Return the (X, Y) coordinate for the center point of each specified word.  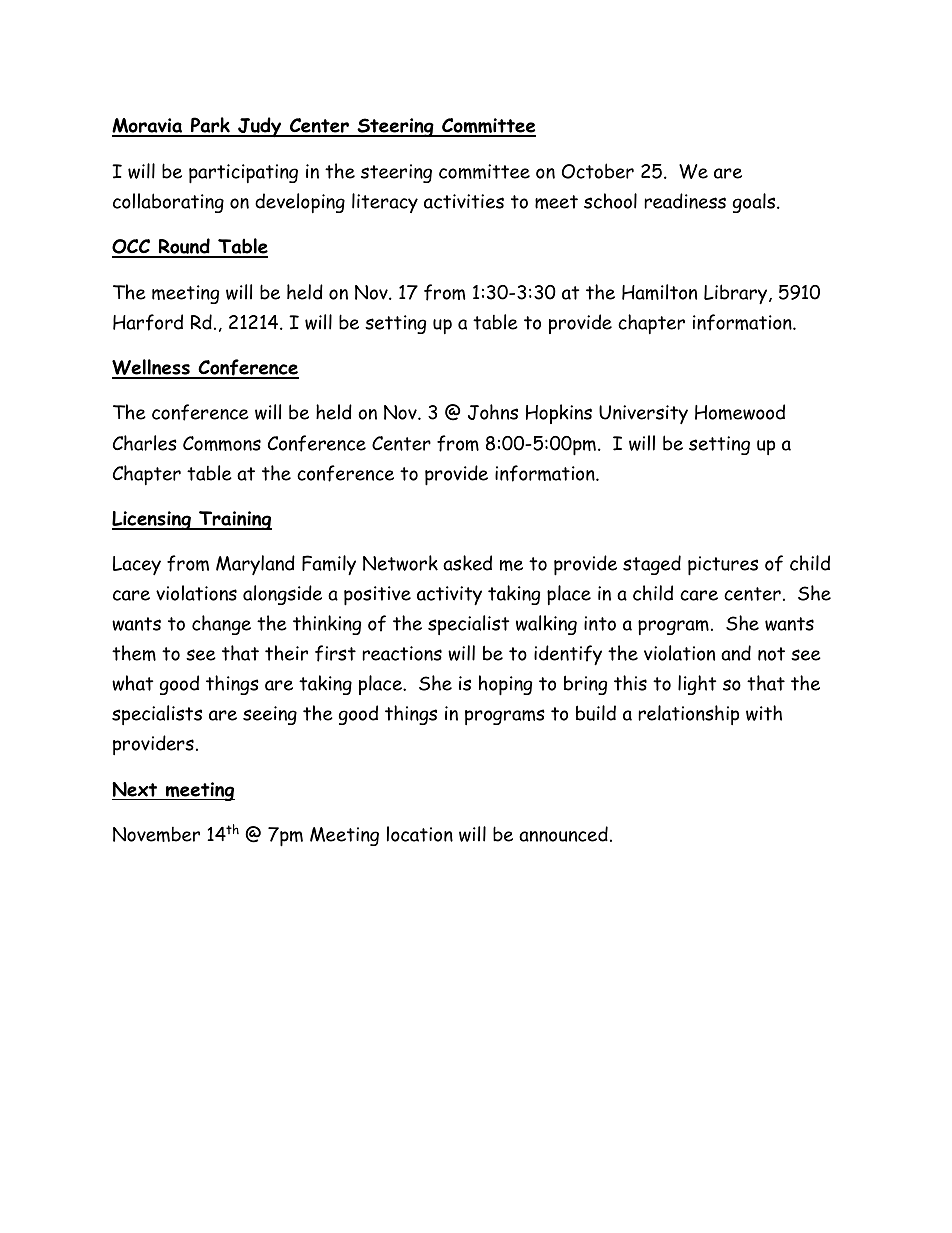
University (643, 414)
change (221, 625)
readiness (685, 201)
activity (449, 595)
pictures (723, 566)
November (156, 834)
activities (464, 201)
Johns (493, 412)
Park (210, 126)
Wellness (152, 368)
